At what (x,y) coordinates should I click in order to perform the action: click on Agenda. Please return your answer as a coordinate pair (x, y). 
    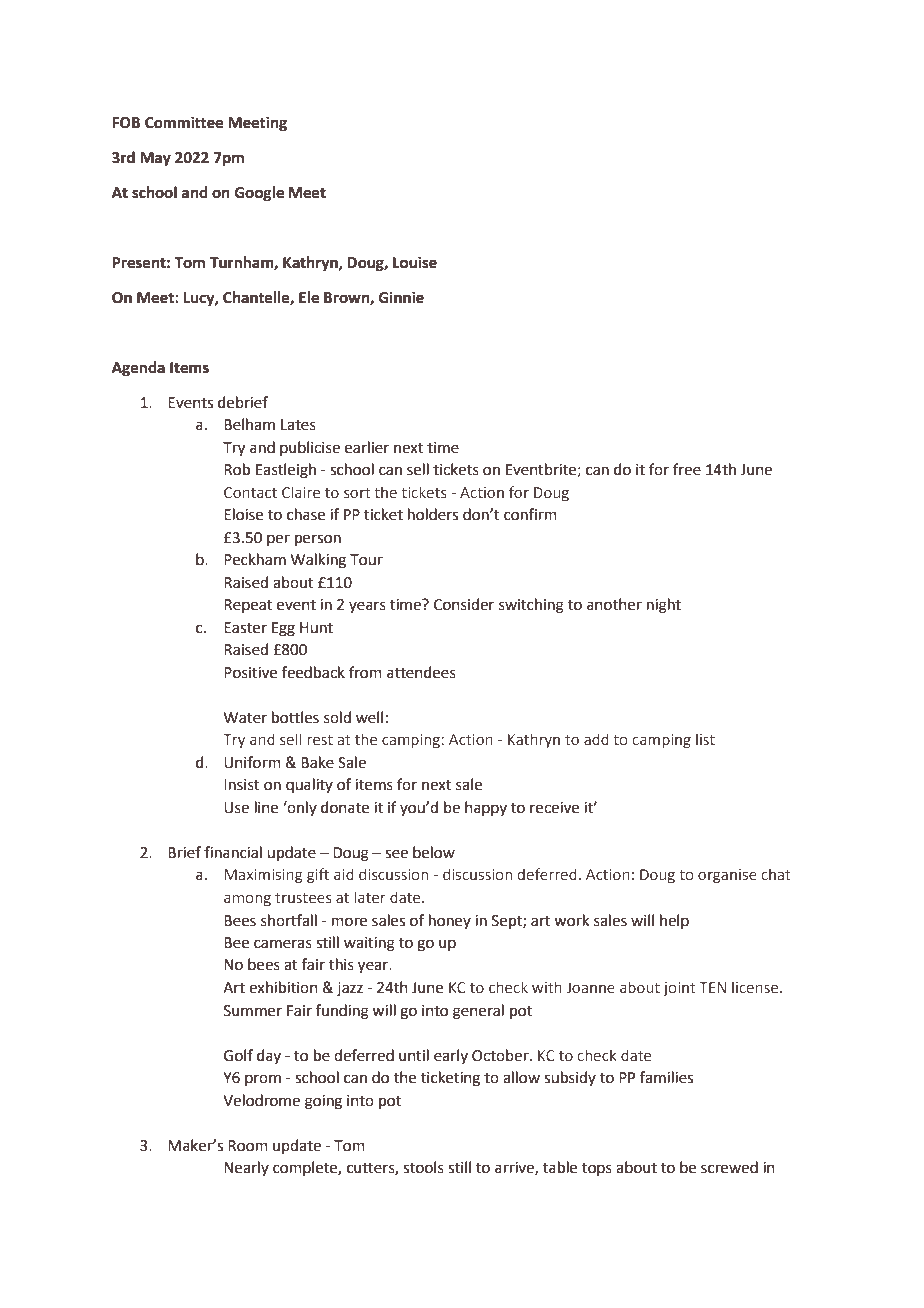
    Looking at the image, I should click on (138, 369).
